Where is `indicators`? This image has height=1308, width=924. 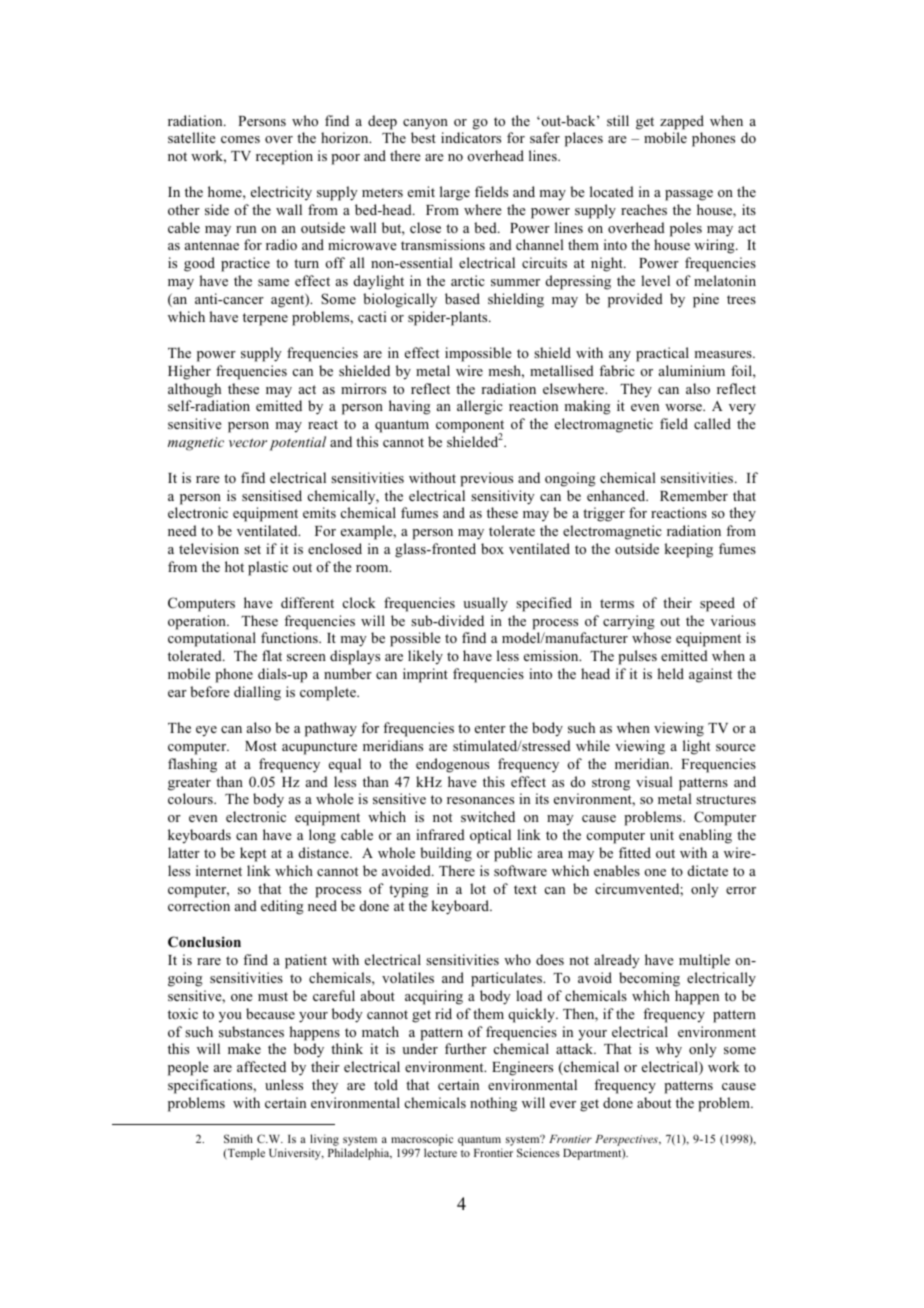 indicators is located at coordinates (471, 137).
